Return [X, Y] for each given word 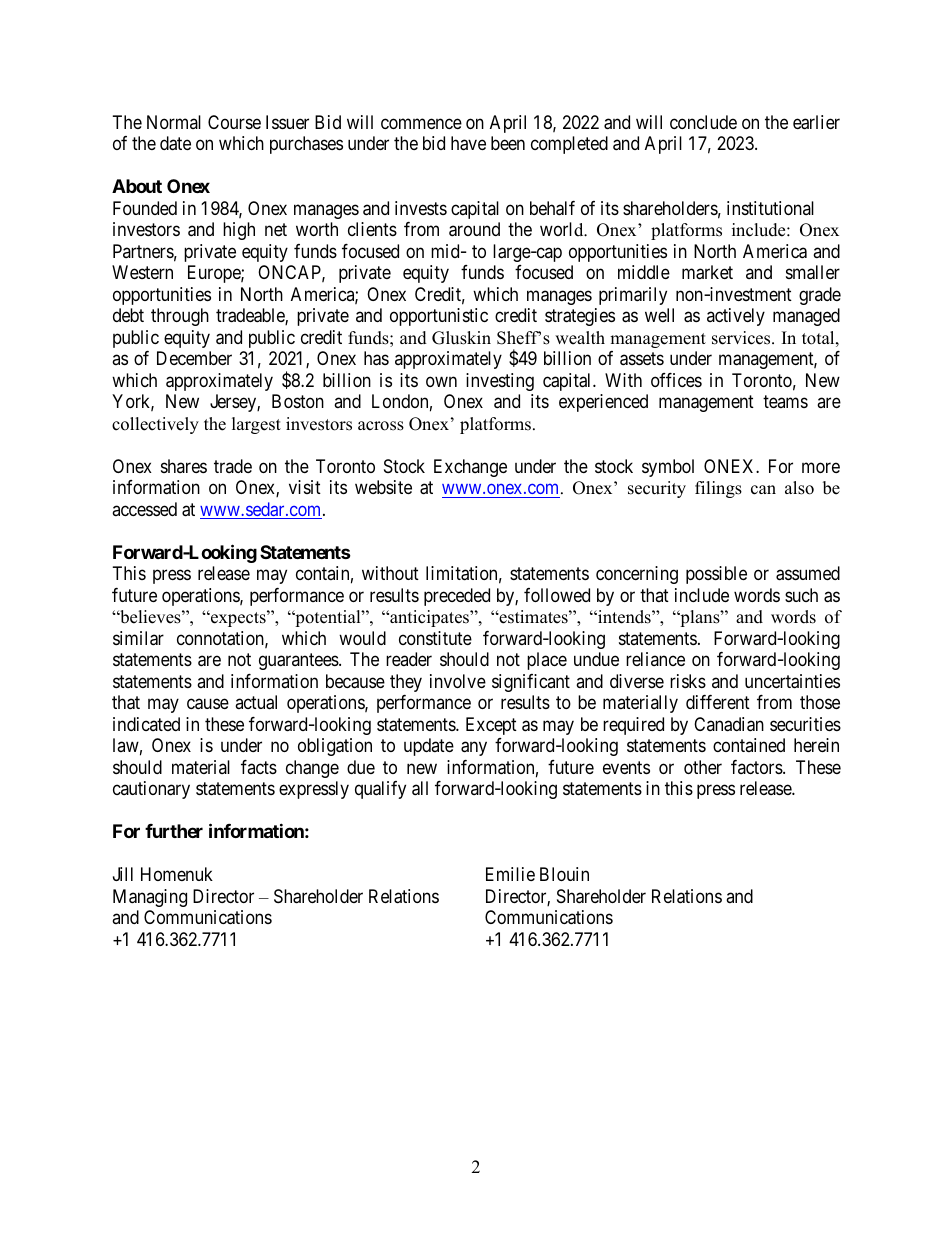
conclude [703, 122]
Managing [150, 898]
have [468, 143]
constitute [435, 638]
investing [500, 382]
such [801, 595]
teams [785, 402]
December [194, 358]
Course [234, 122]
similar [138, 638]
